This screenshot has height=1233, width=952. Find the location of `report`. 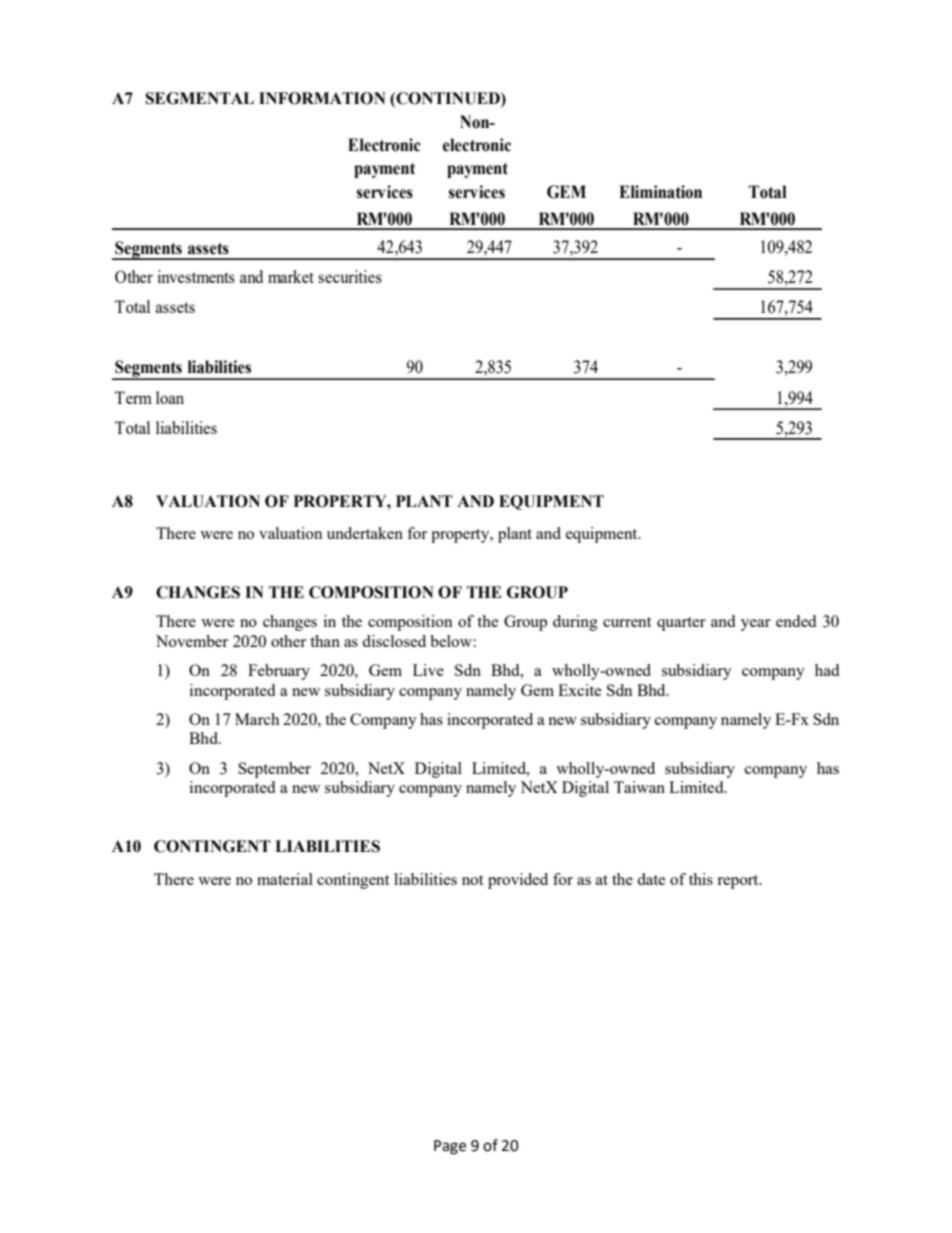

report is located at coordinates (739, 882).
